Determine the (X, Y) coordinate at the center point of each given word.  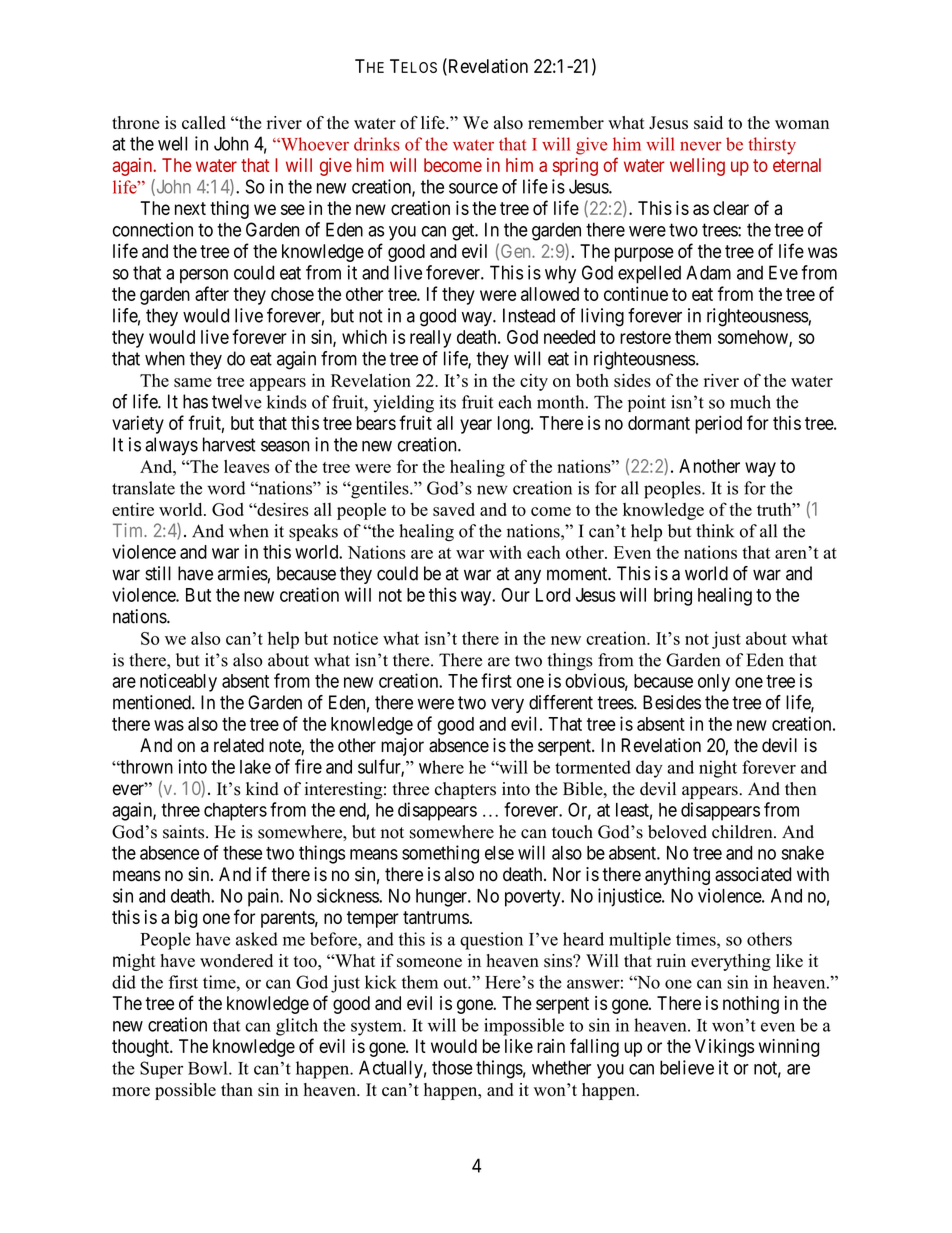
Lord (553, 595)
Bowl (209, 1068)
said (708, 123)
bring (673, 596)
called (204, 122)
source (473, 188)
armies (243, 573)
